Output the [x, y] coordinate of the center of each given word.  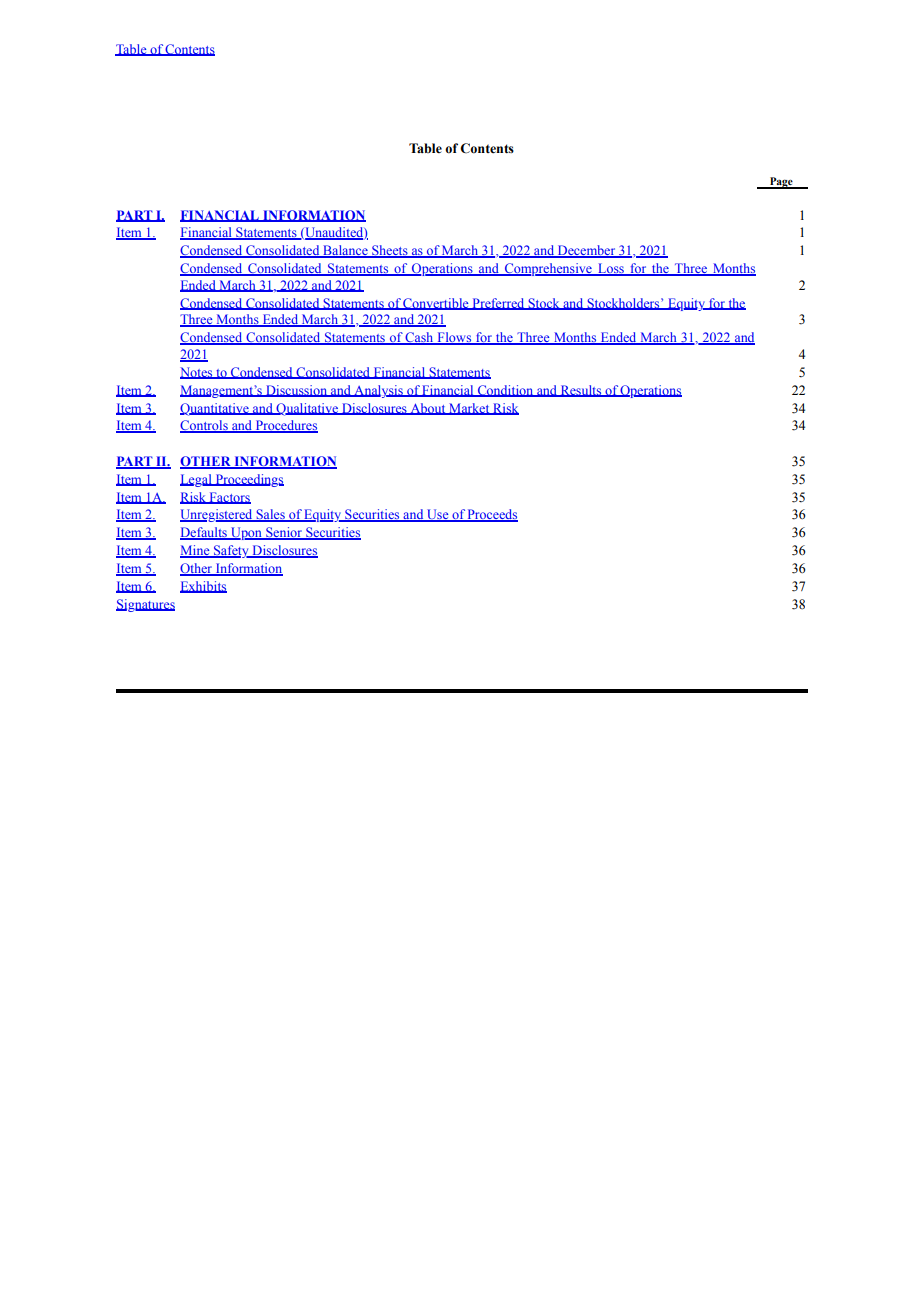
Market [469, 409]
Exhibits [203, 587]
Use [438, 515]
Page [781, 183]
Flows [454, 338]
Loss [611, 269]
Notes [197, 373]
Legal [197, 480]
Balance [345, 251]
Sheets [390, 251]
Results [581, 391]
